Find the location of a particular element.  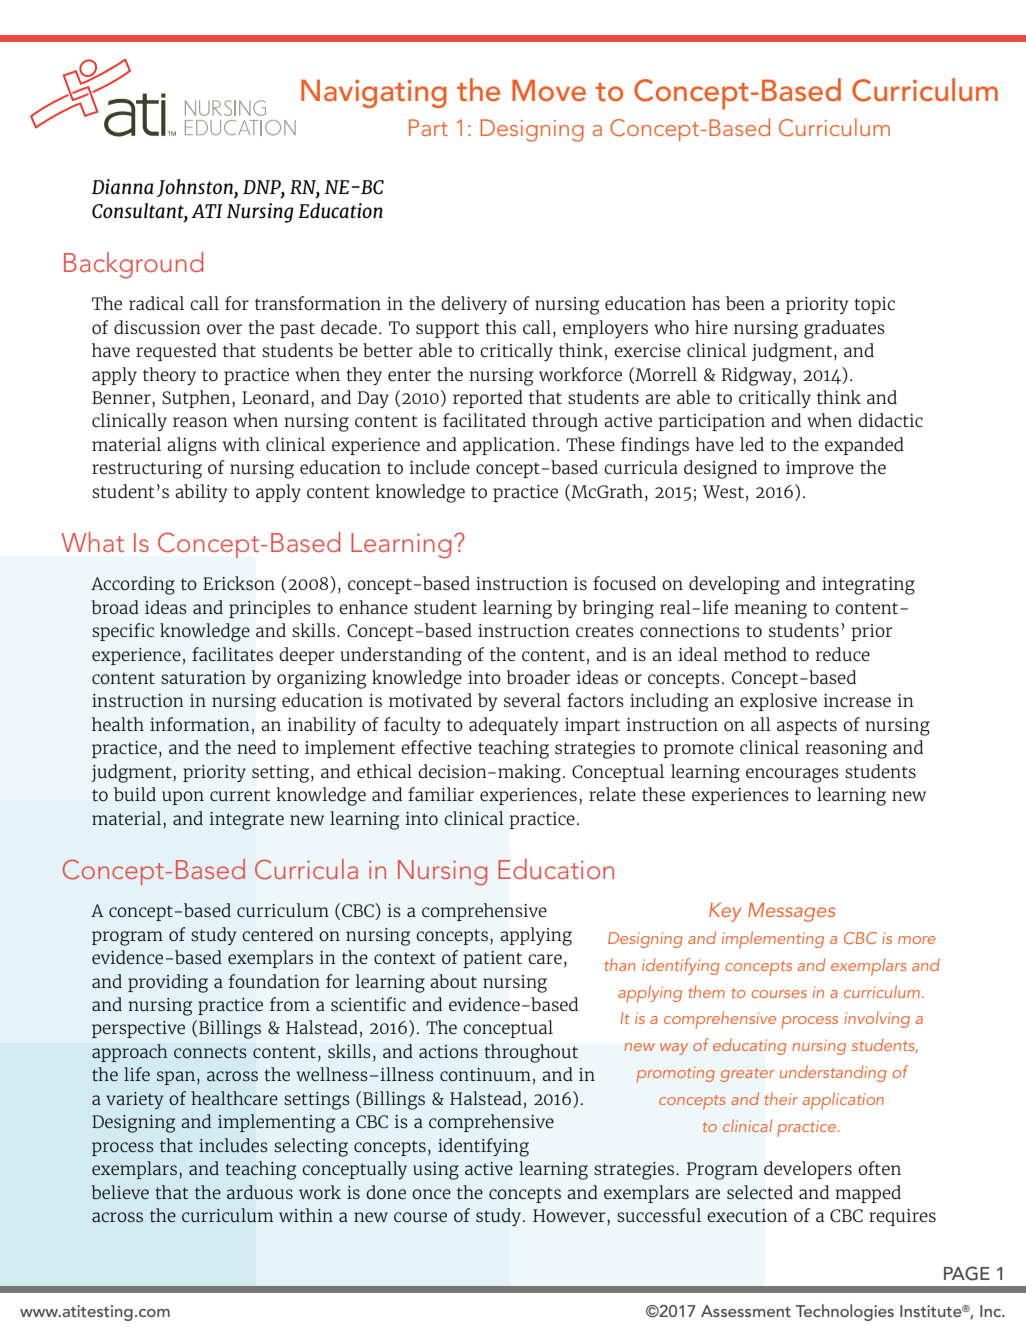

Messages is located at coordinates (791, 912).
